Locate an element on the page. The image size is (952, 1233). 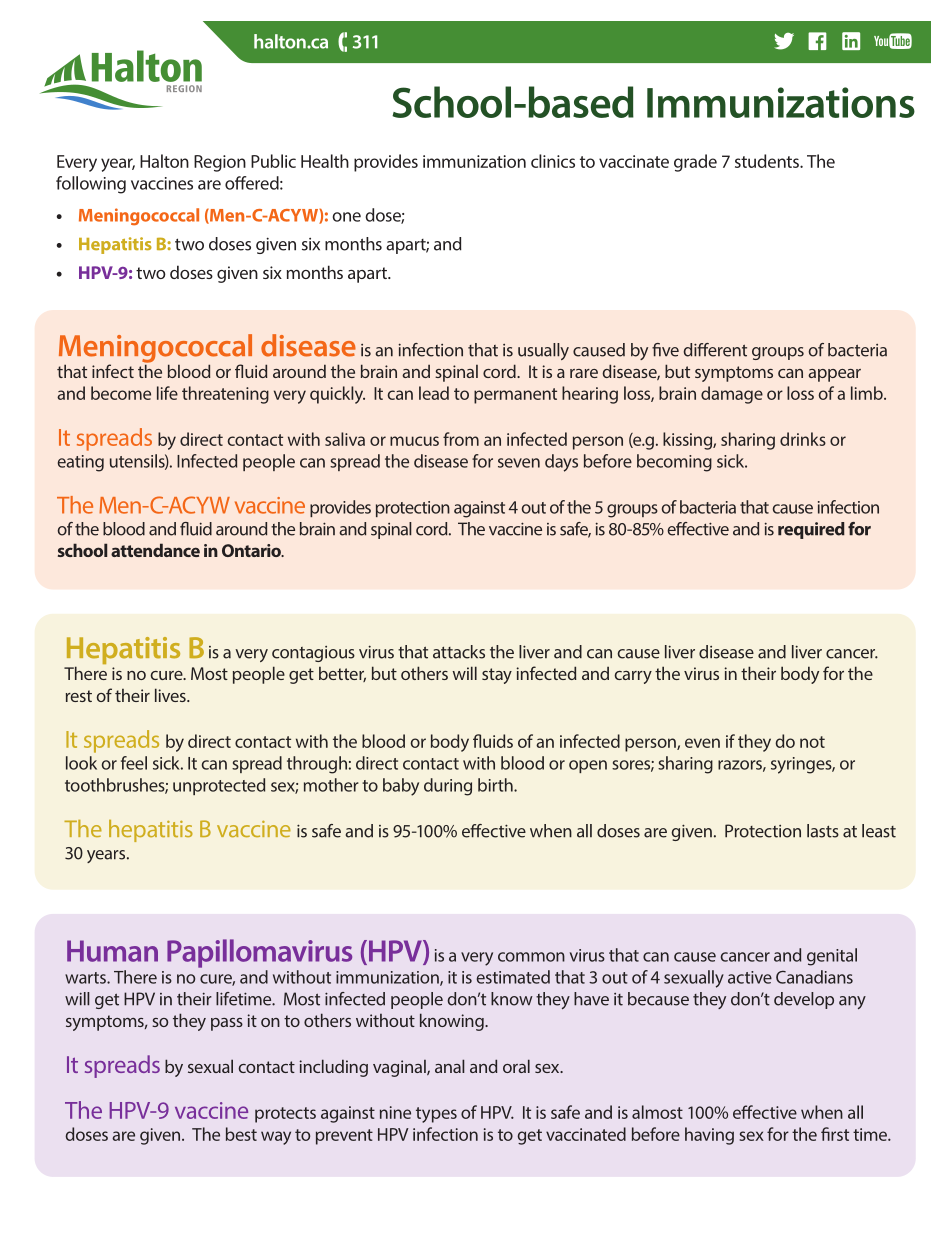
first is located at coordinates (835, 1134).
